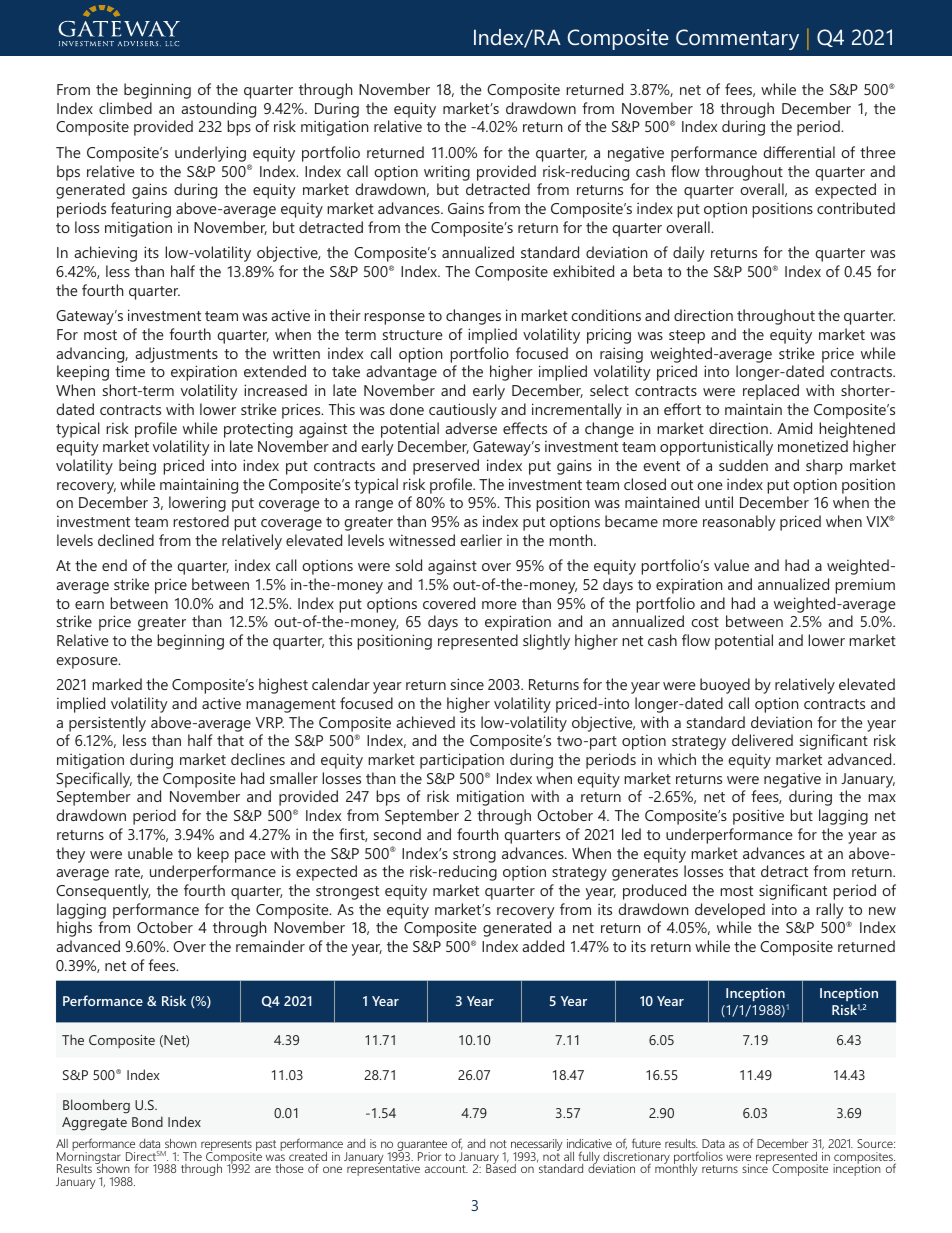 The width and height of the page is (952, 1233). What do you see at coordinates (413, 335) in the page?
I see `structure` at bounding box center [413, 335].
